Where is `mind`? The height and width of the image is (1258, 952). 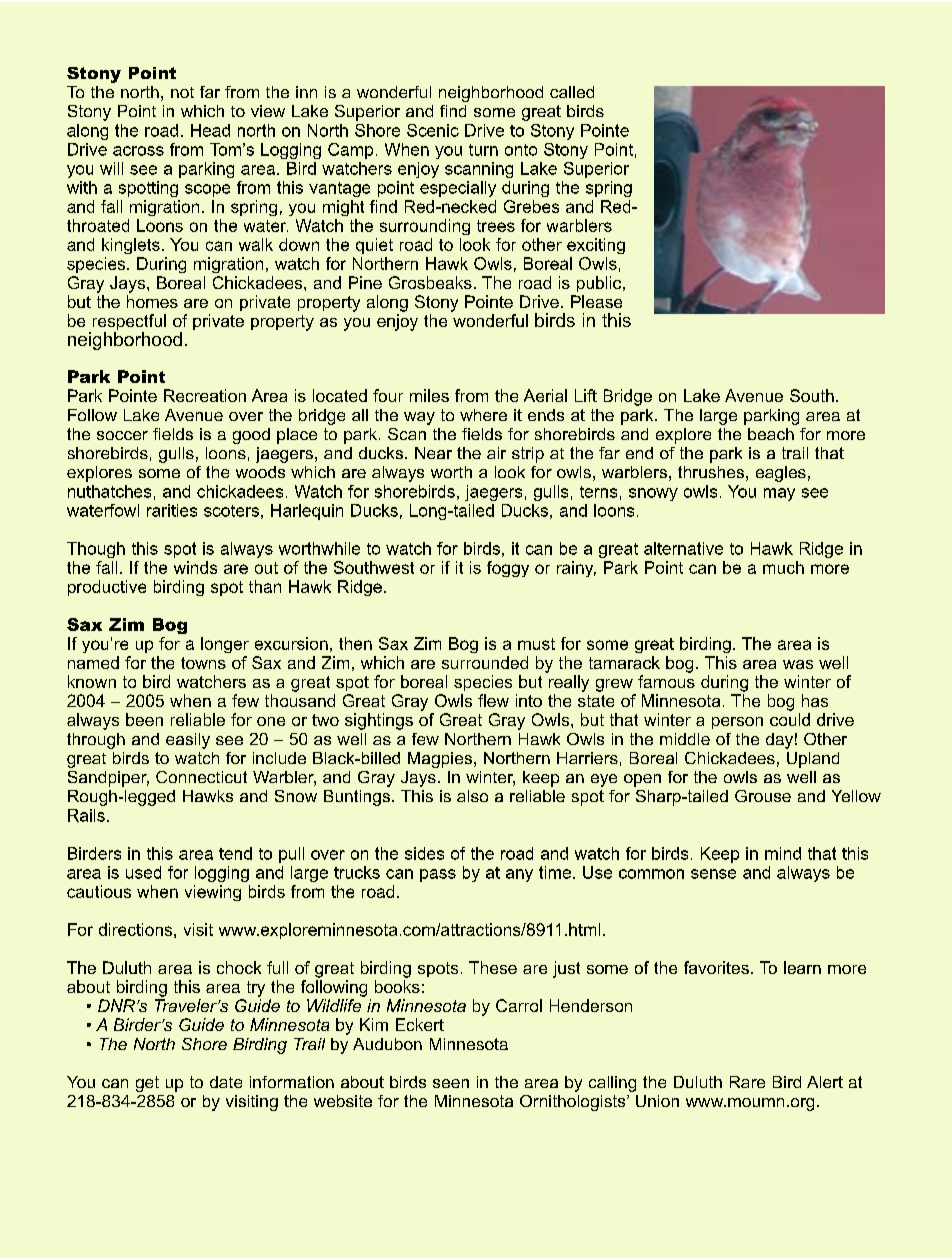 mind is located at coordinates (783, 853).
